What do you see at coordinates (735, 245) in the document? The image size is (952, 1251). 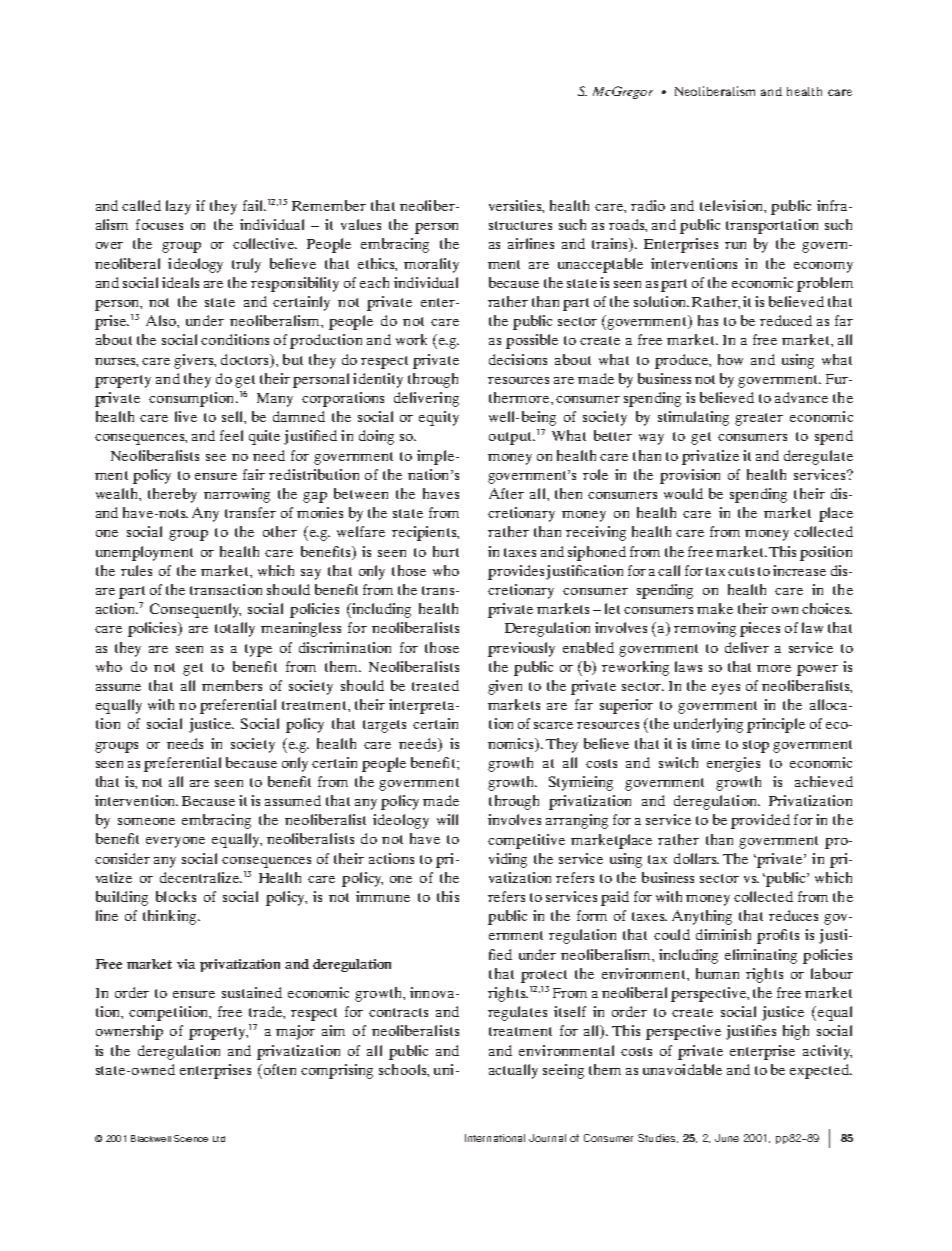 I see `run` at bounding box center [735, 245].
